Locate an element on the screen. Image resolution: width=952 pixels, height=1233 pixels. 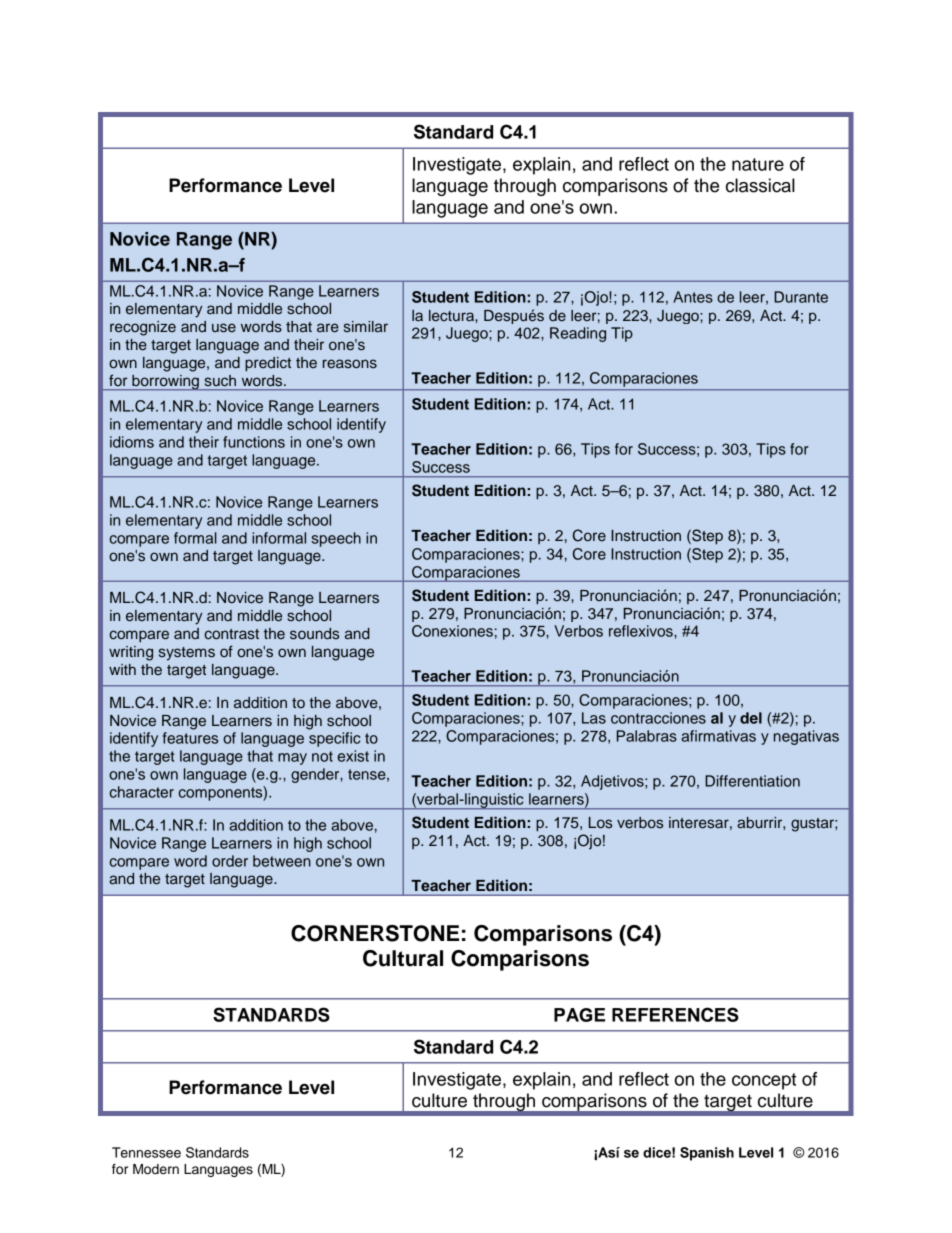
classical is located at coordinates (760, 185).
